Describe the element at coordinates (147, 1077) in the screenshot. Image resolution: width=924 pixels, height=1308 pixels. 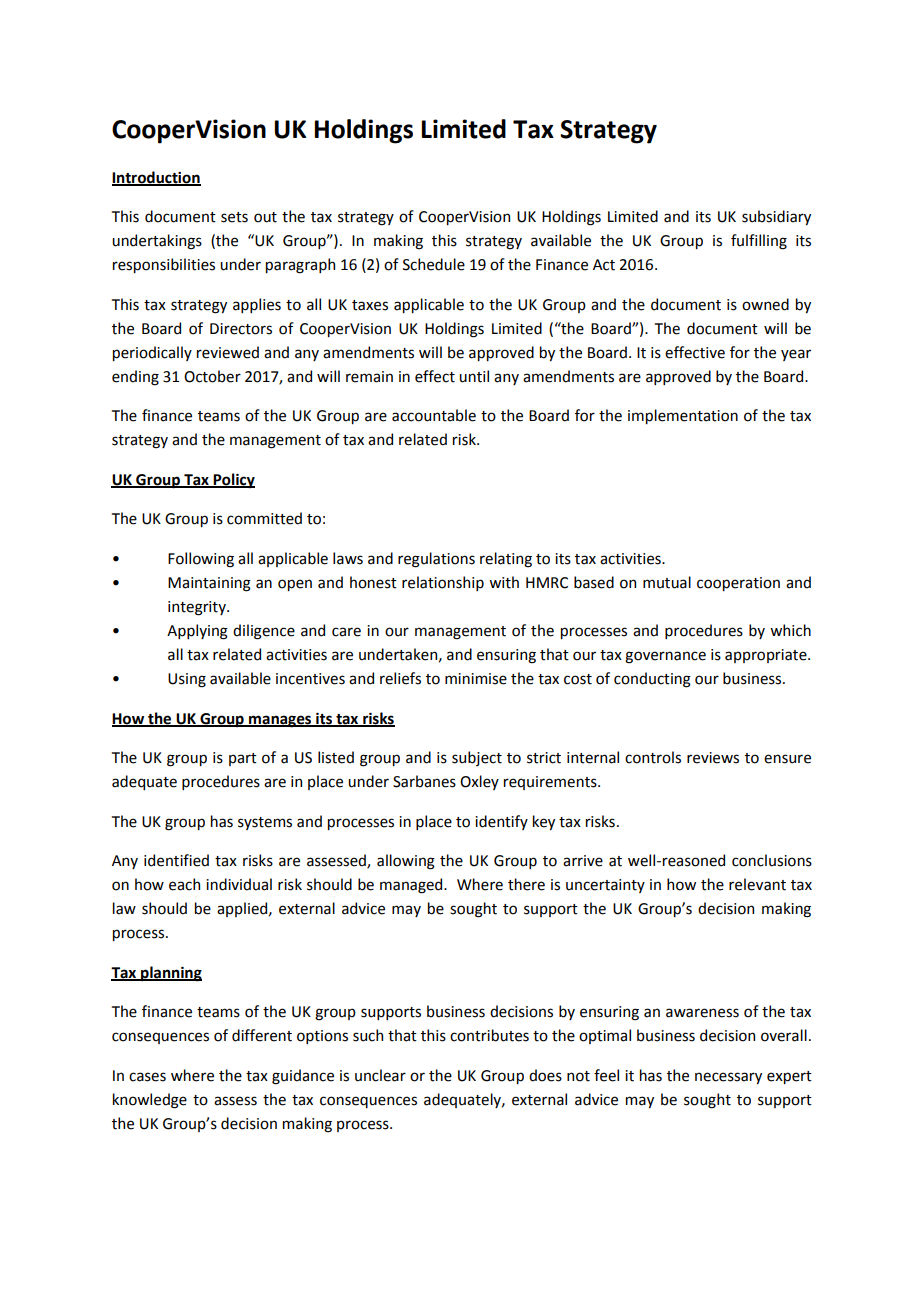
I see `cases` at that location.
